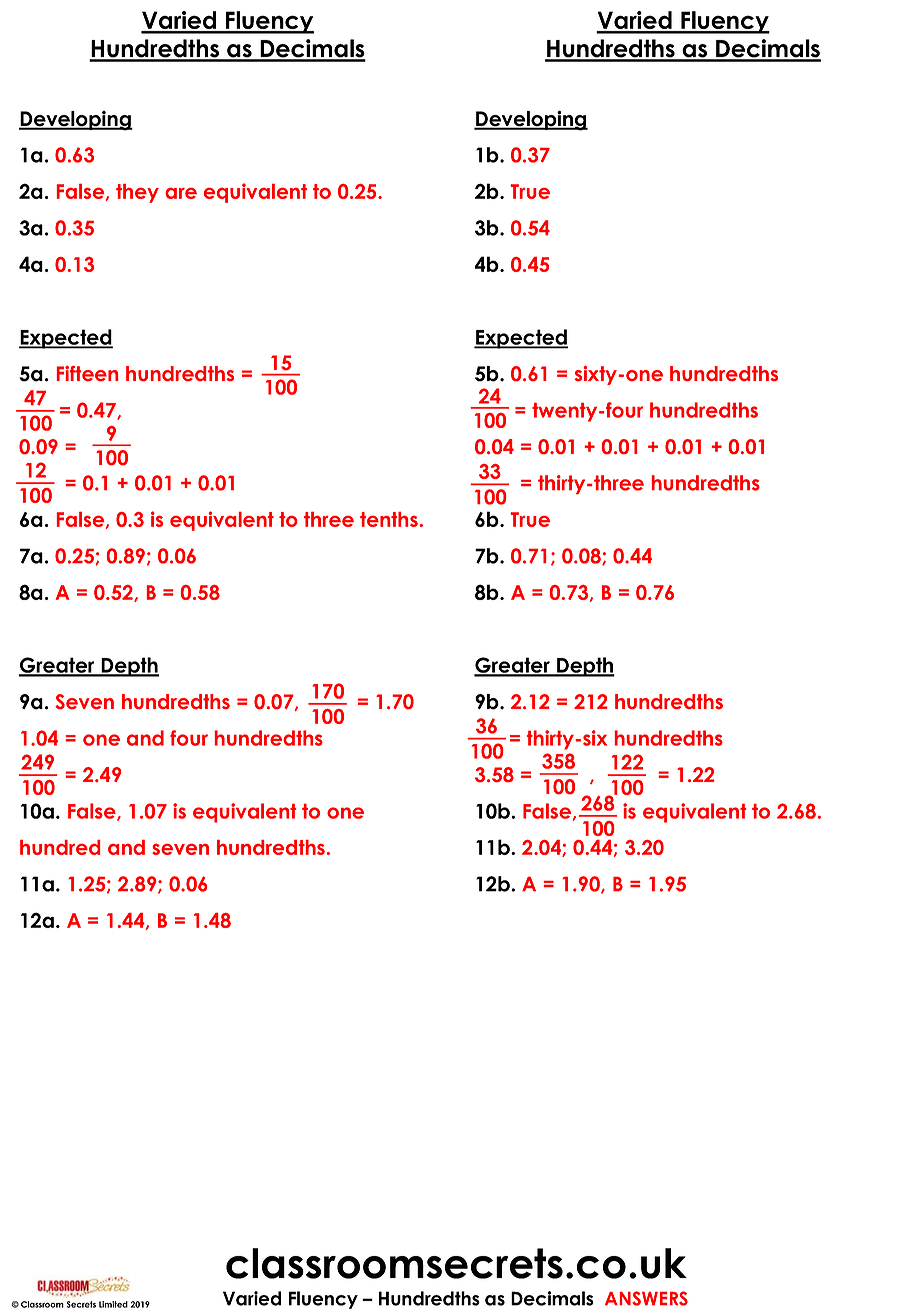 The height and width of the image is (1316, 911). I want to click on Fifteen, so click(87, 373).
